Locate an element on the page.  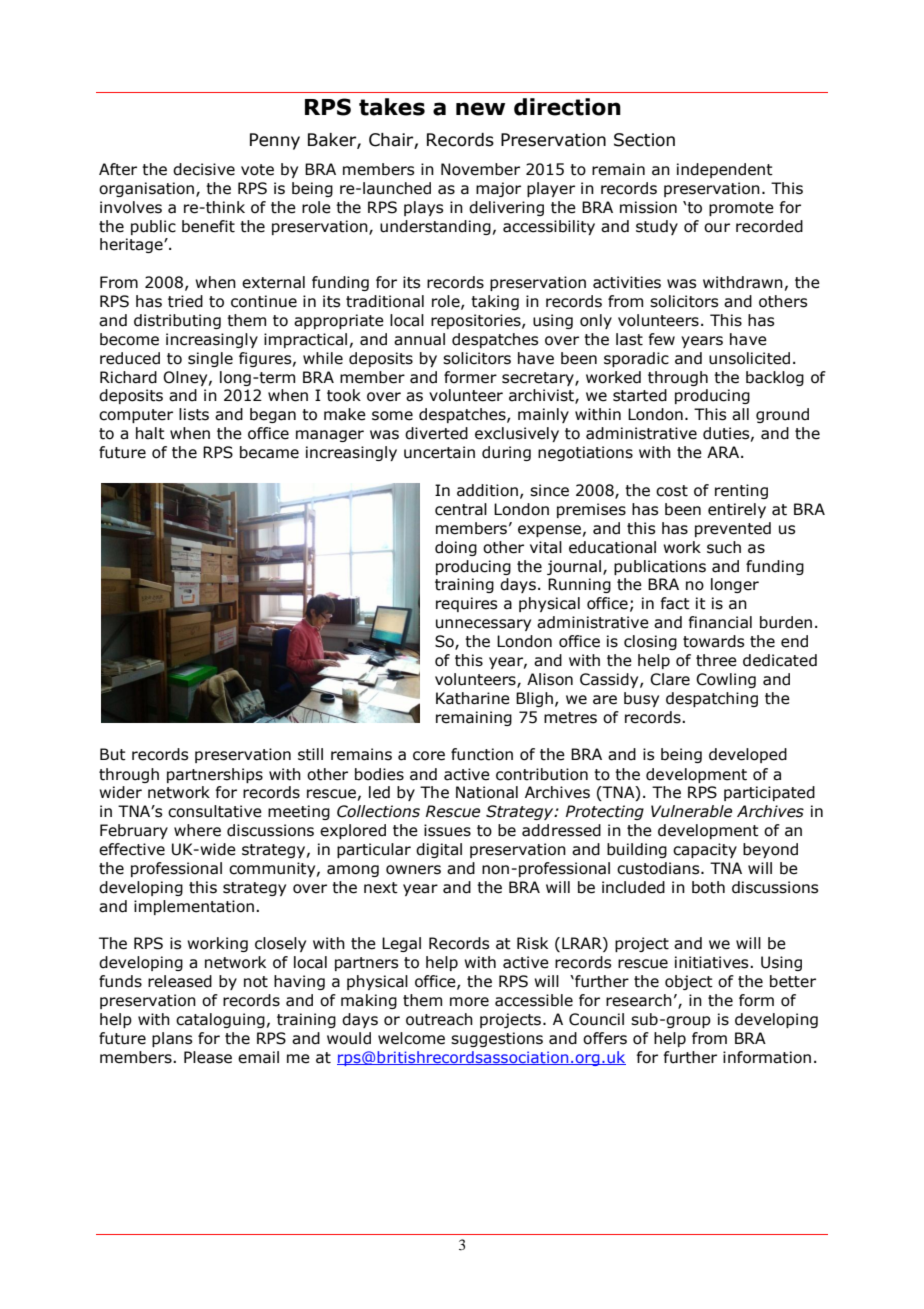
annual is located at coordinates (419, 339).
